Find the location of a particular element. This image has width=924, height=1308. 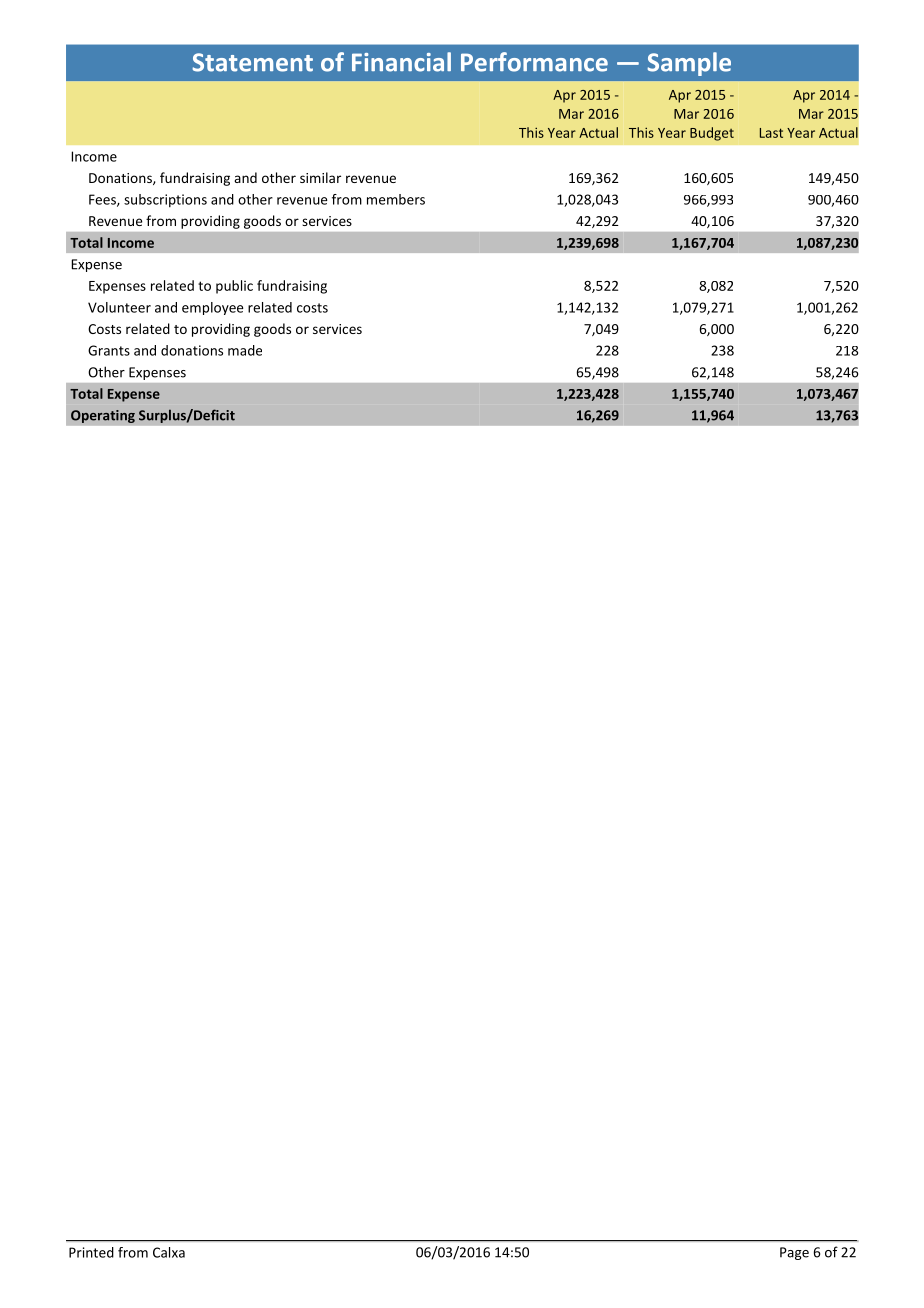

Page is located at coordinates (794, 1253).
